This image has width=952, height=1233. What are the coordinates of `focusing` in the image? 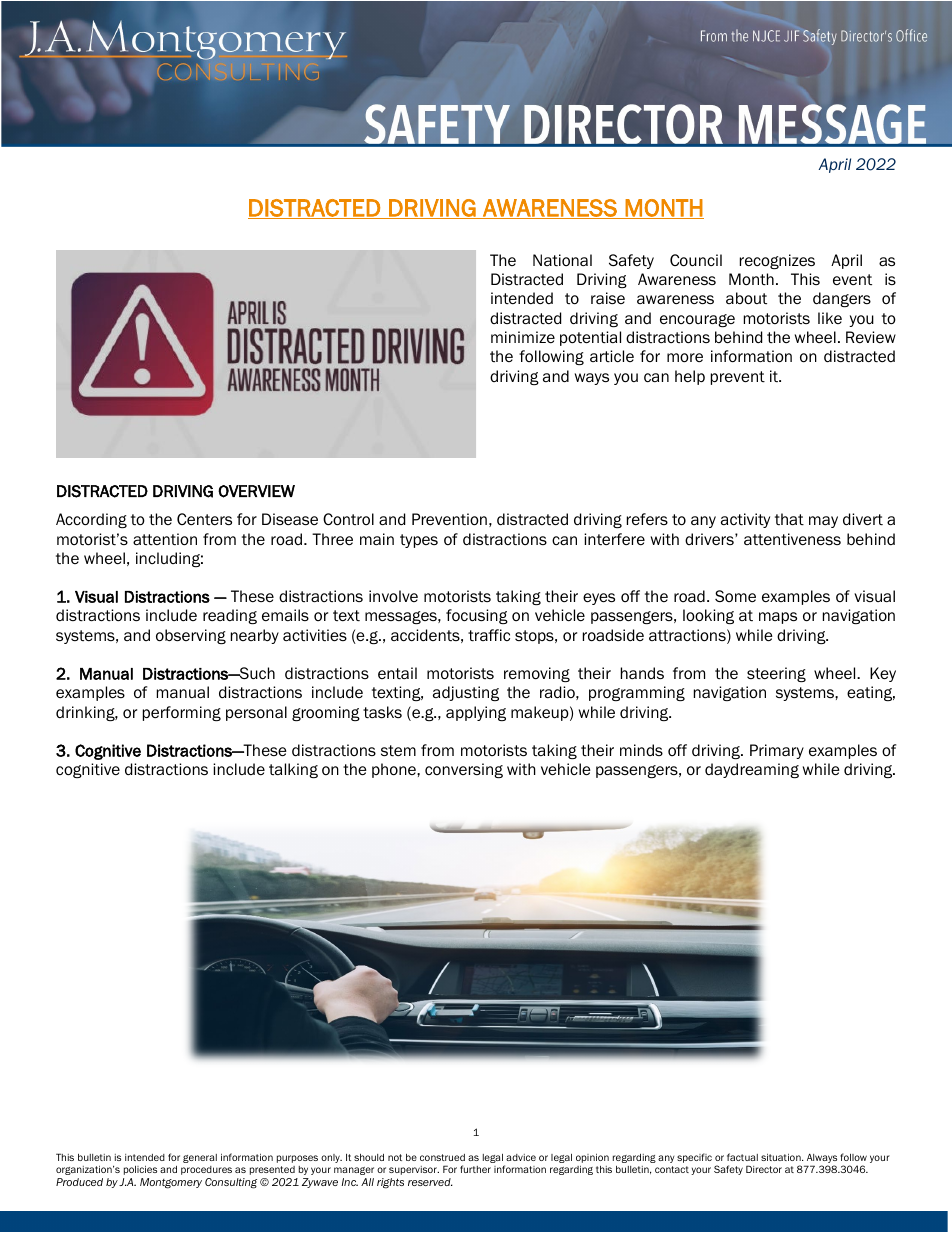 It's located at (477, 616).
